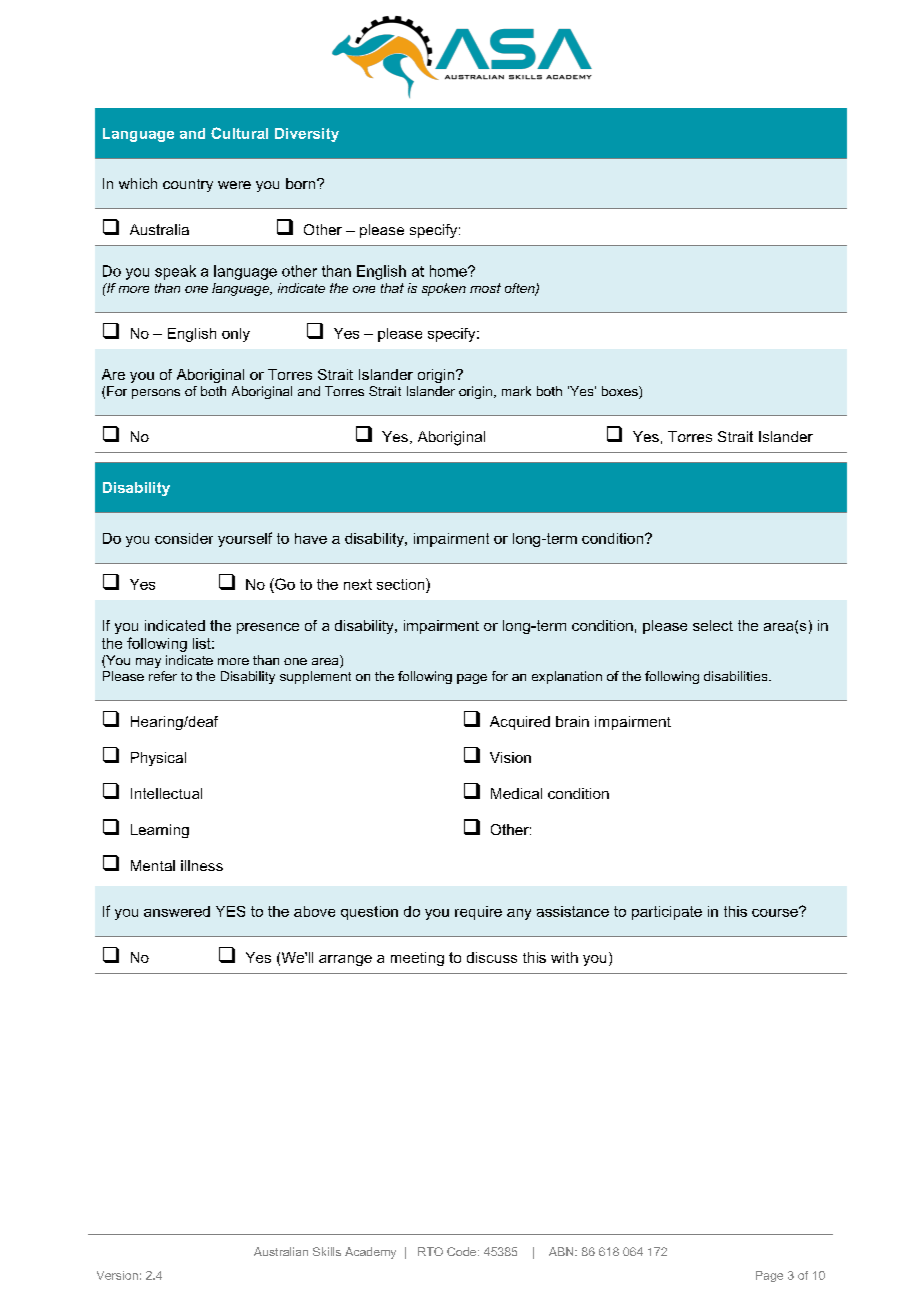  Describe the element at coordinates (521, 289) in the image. I see `often` at that location.
